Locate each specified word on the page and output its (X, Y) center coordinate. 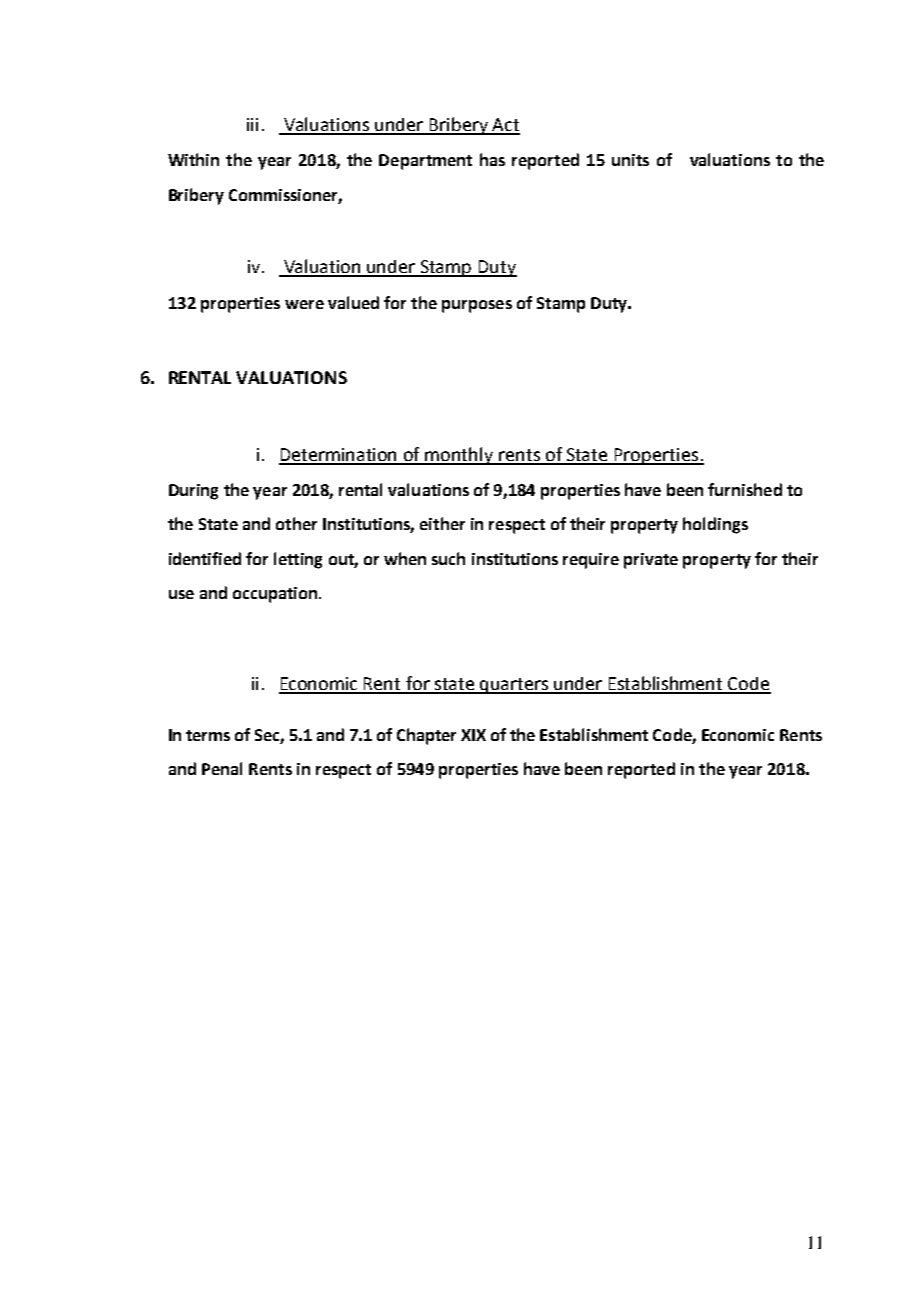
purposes (477, 306)
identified (205, 558)
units (630, 160)
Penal (222, 768)
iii (252, 124)
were (304, 304)
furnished (745, 489)
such (448, 558)
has (492, 159)
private (651, 561)
